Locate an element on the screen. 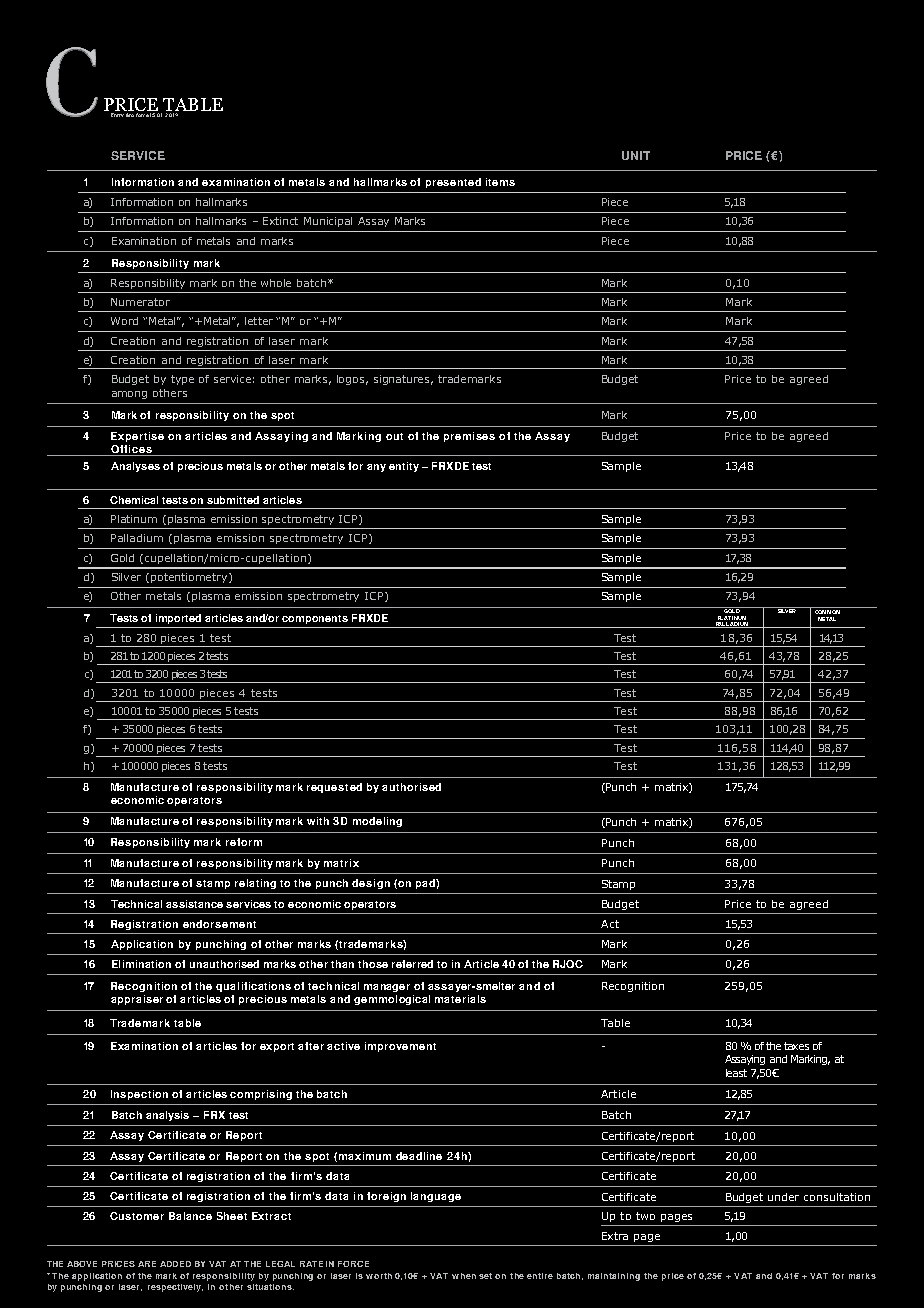 The height and width of the screenshot is (1308, 924). premises is located at coordinates (469, 437).
